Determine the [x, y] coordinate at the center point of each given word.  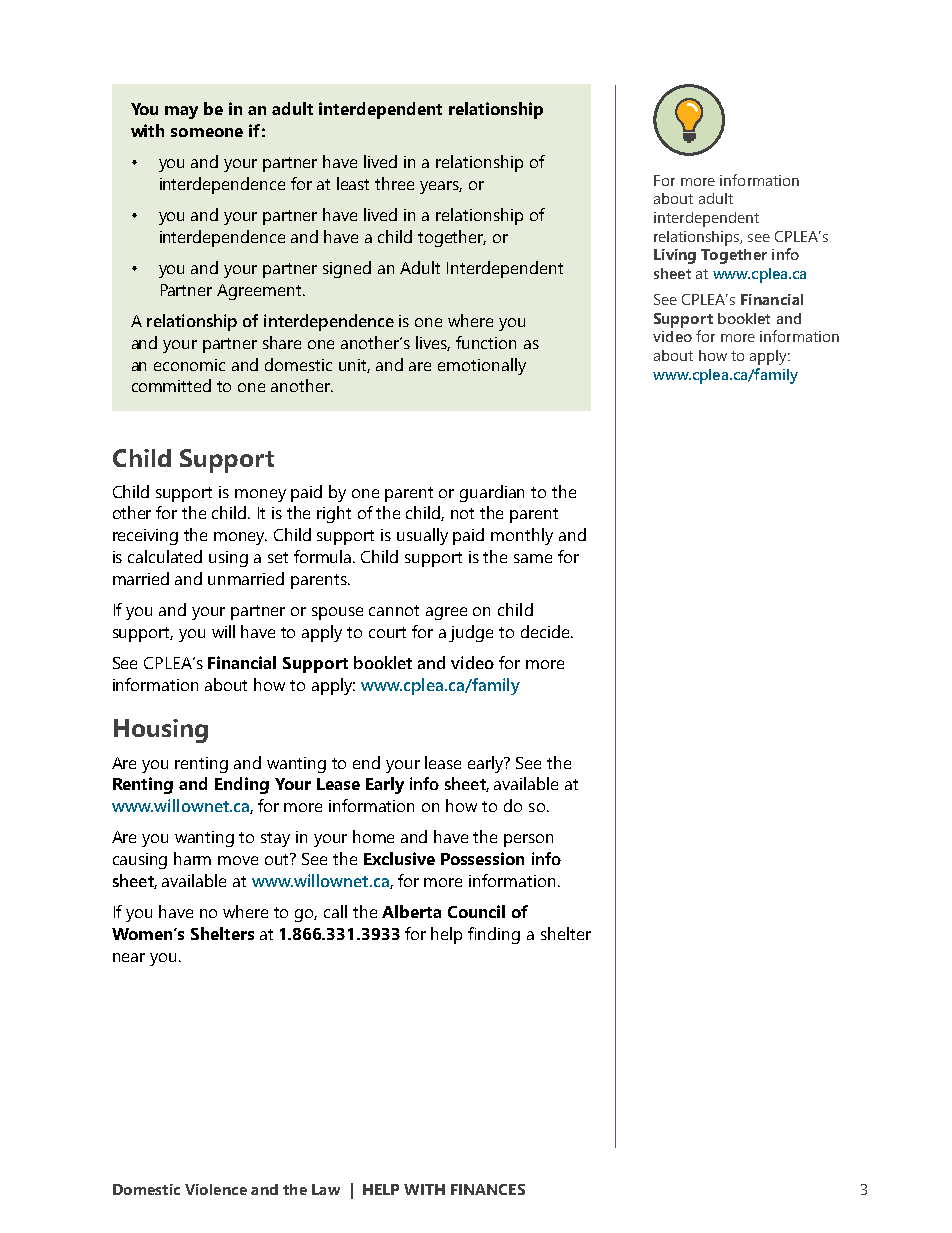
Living [675, 256]
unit [354, 366]
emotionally [482, 366]
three [394, 183]
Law [326, 1189]
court [387, 632]
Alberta [411, 911]
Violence [216, 1189]
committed [171, 385]
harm [192, 858]
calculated [165, 556]
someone [207, 132]
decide [546, 631]
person [528, 840]
